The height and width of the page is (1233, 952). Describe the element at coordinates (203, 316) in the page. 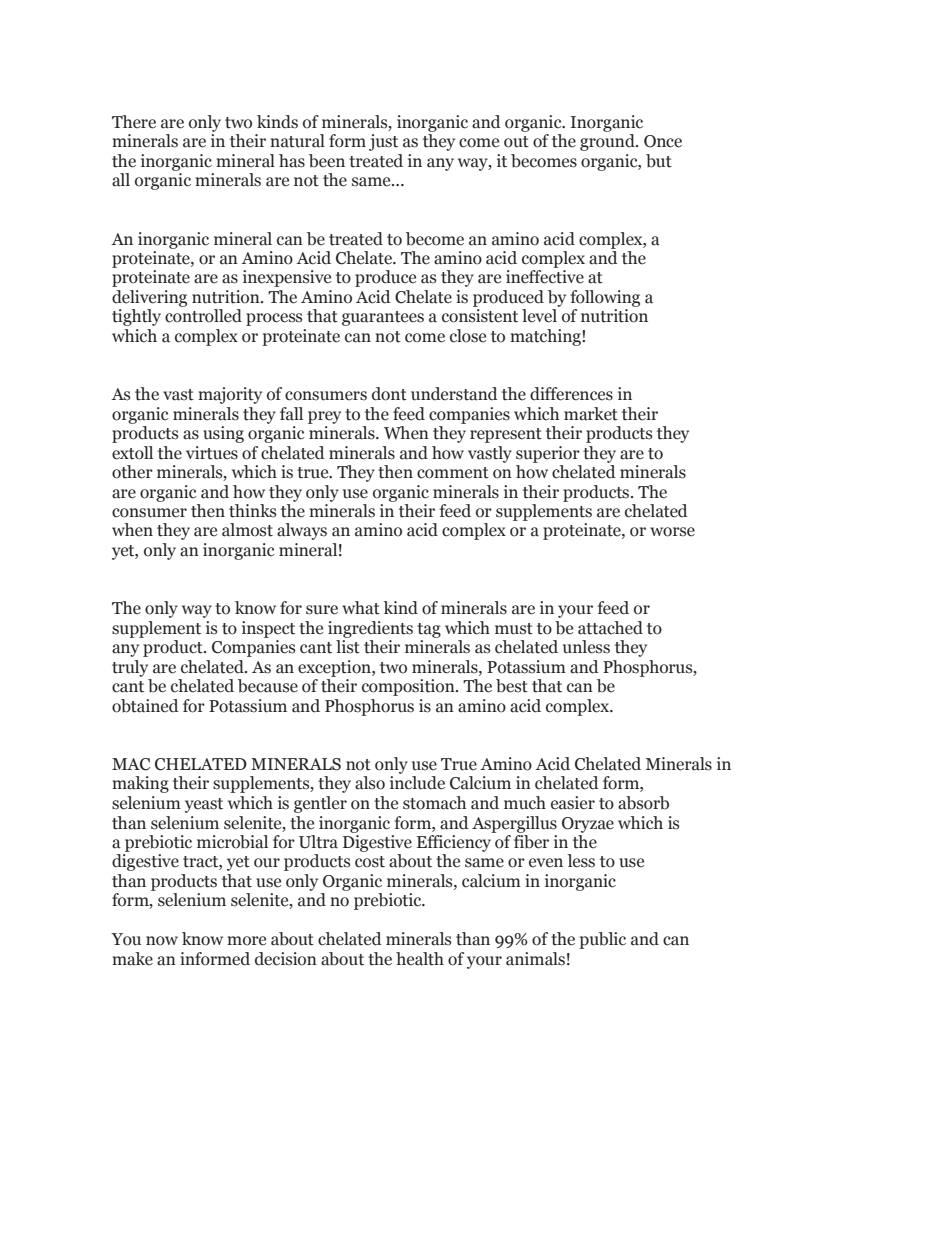

I see `controlled` at that location.
